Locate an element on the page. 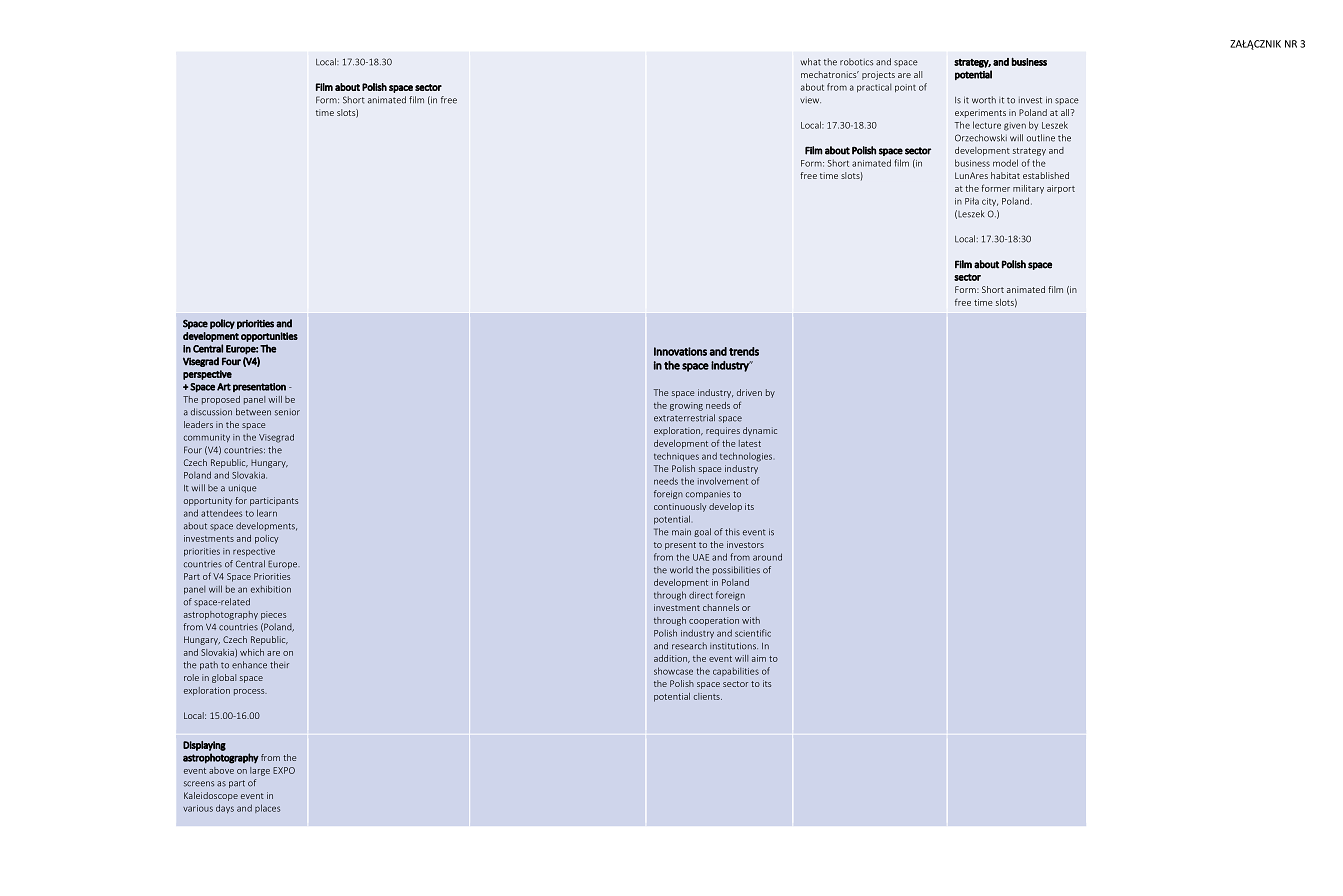  techniques is located at coordinates (676, 456).
